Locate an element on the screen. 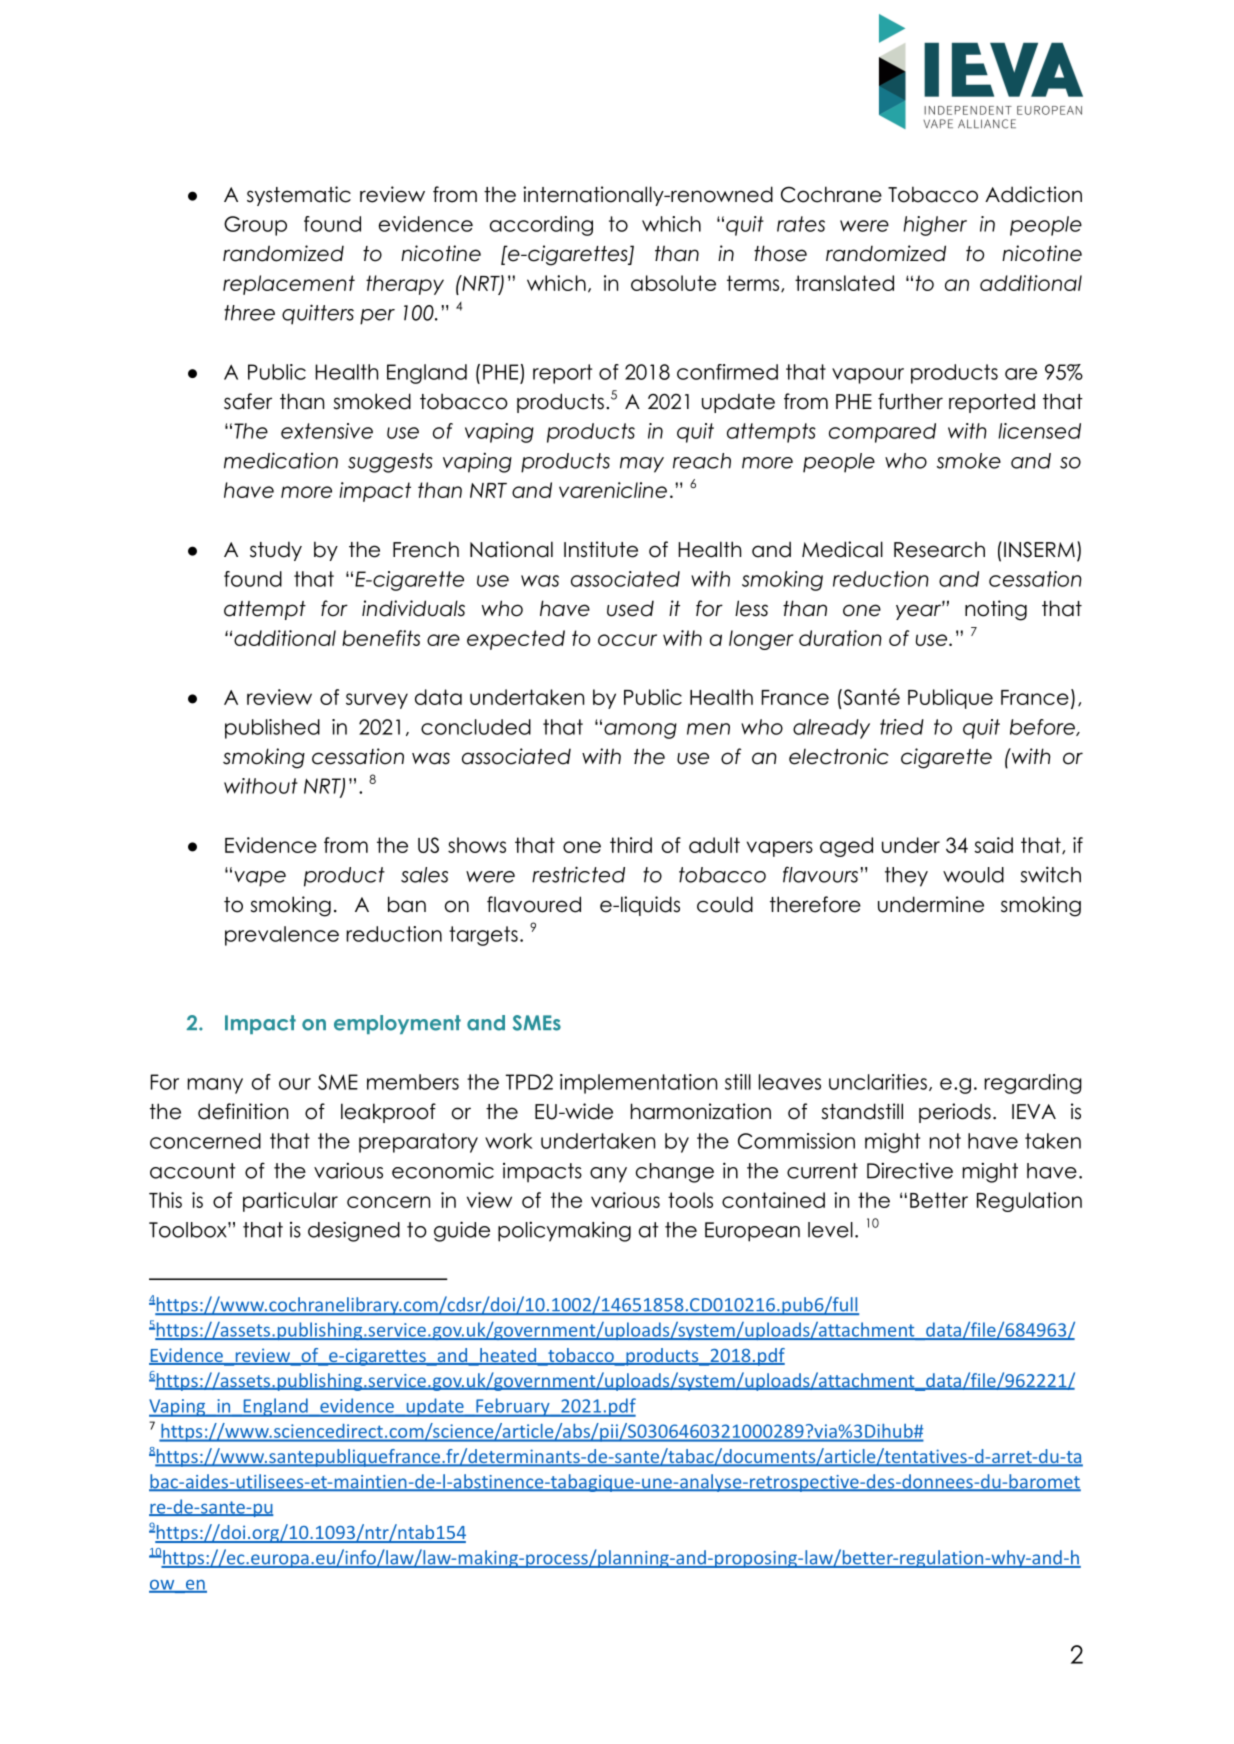 Image resolution: width=1234 pixels, height=1744 pixels. among is located at coordinates (640, 731).
